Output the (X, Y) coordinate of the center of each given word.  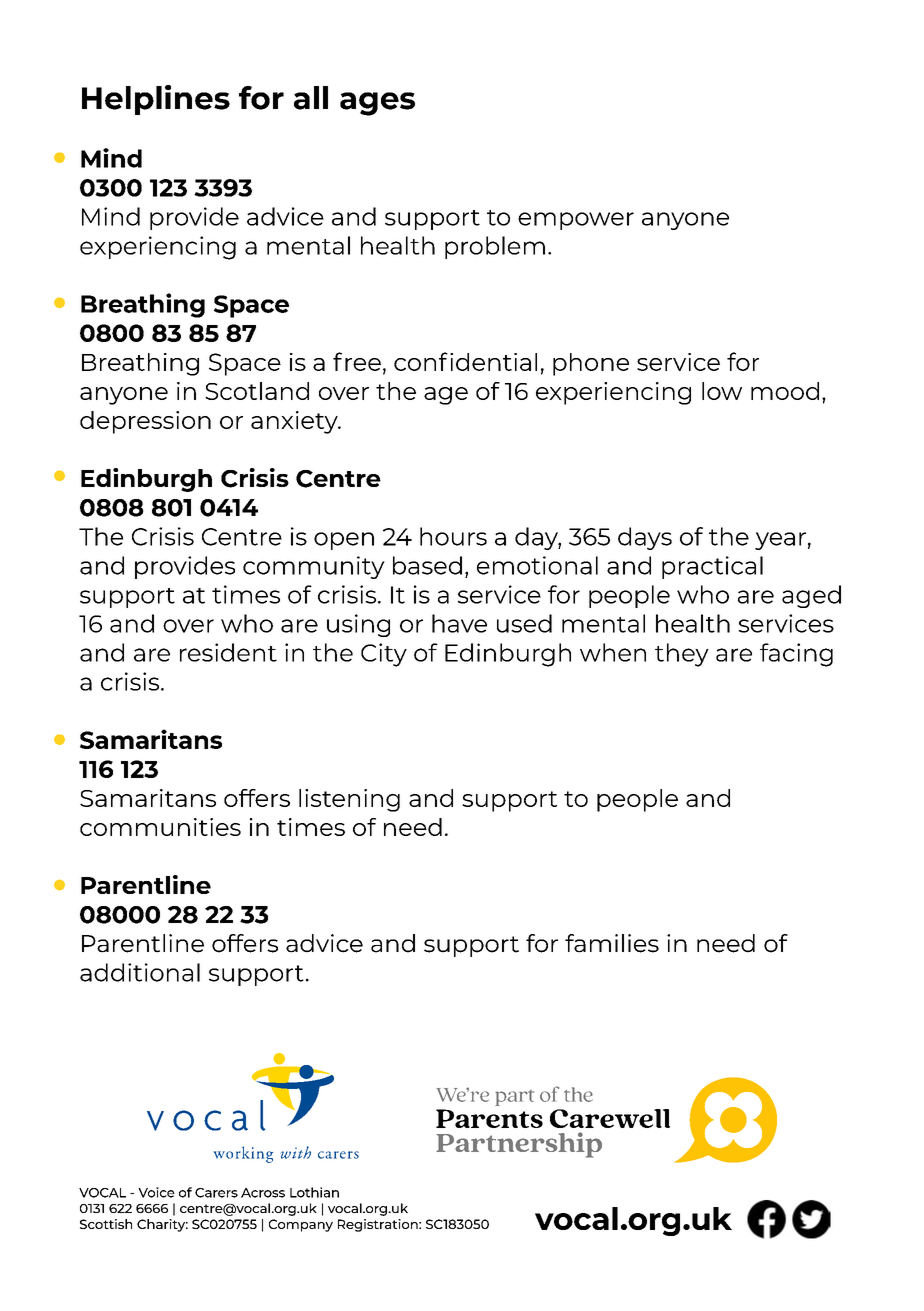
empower (576, 221)
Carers (216, 1193)
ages (377, 104)
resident (228, 652)
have (459, 623)
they (682, 655)
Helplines (156, 100)
